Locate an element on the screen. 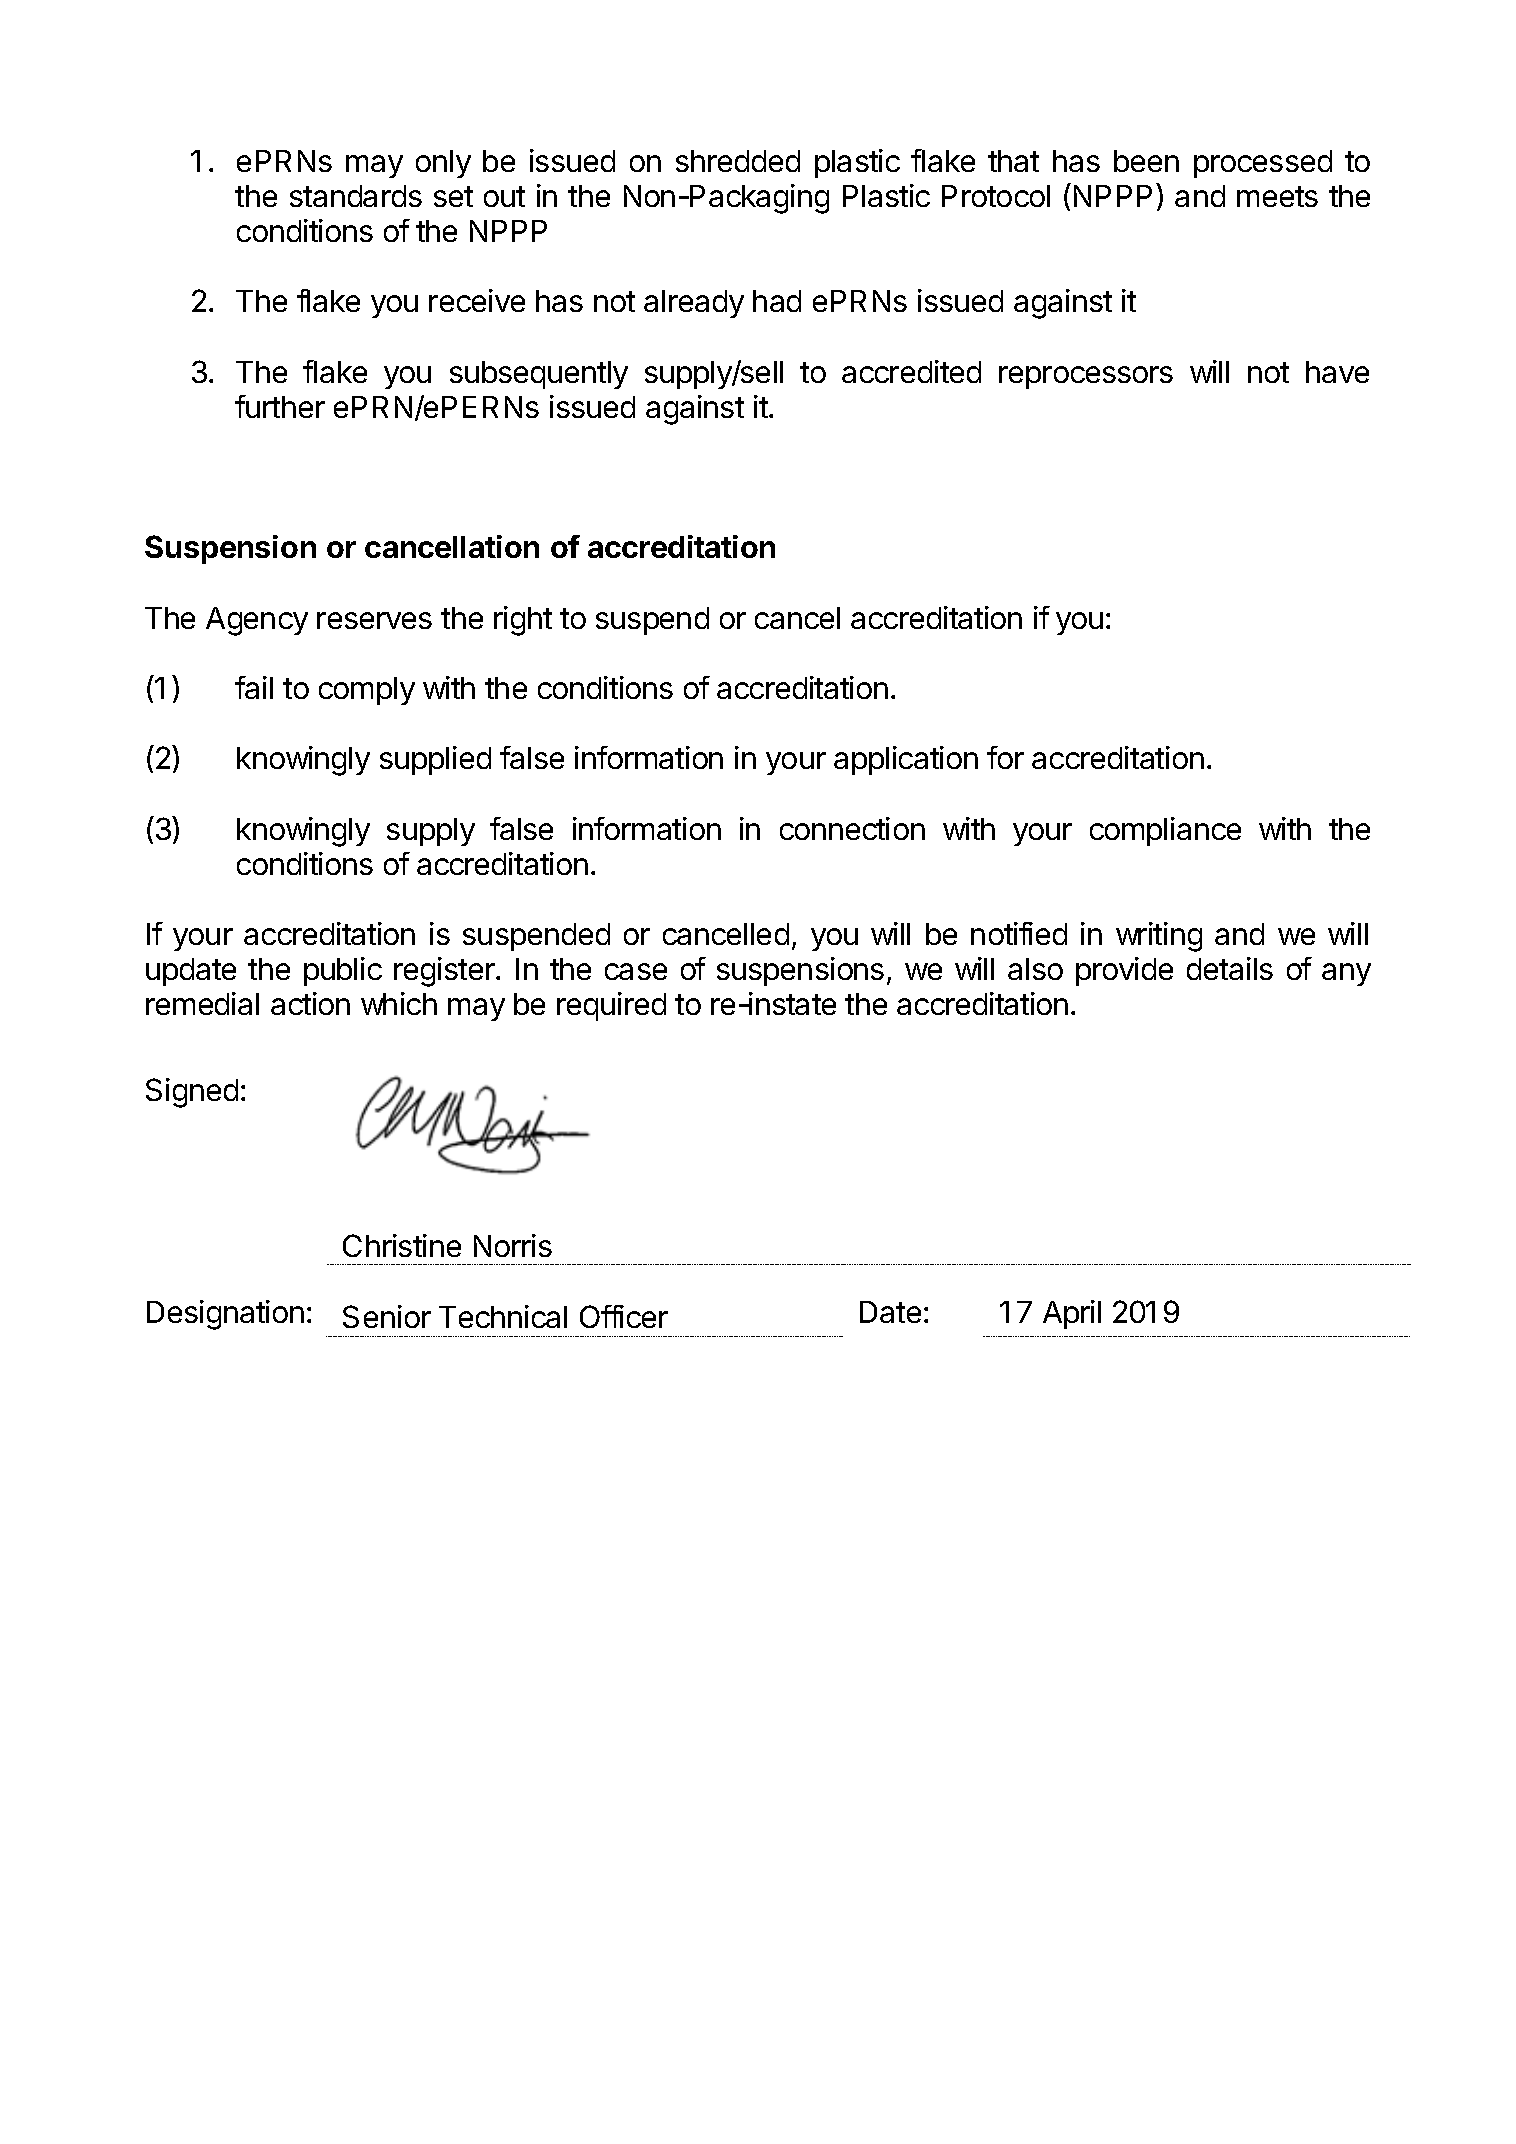 This screenshot has width=1516, height=2144. standards is located at coordinates (356, 196).
